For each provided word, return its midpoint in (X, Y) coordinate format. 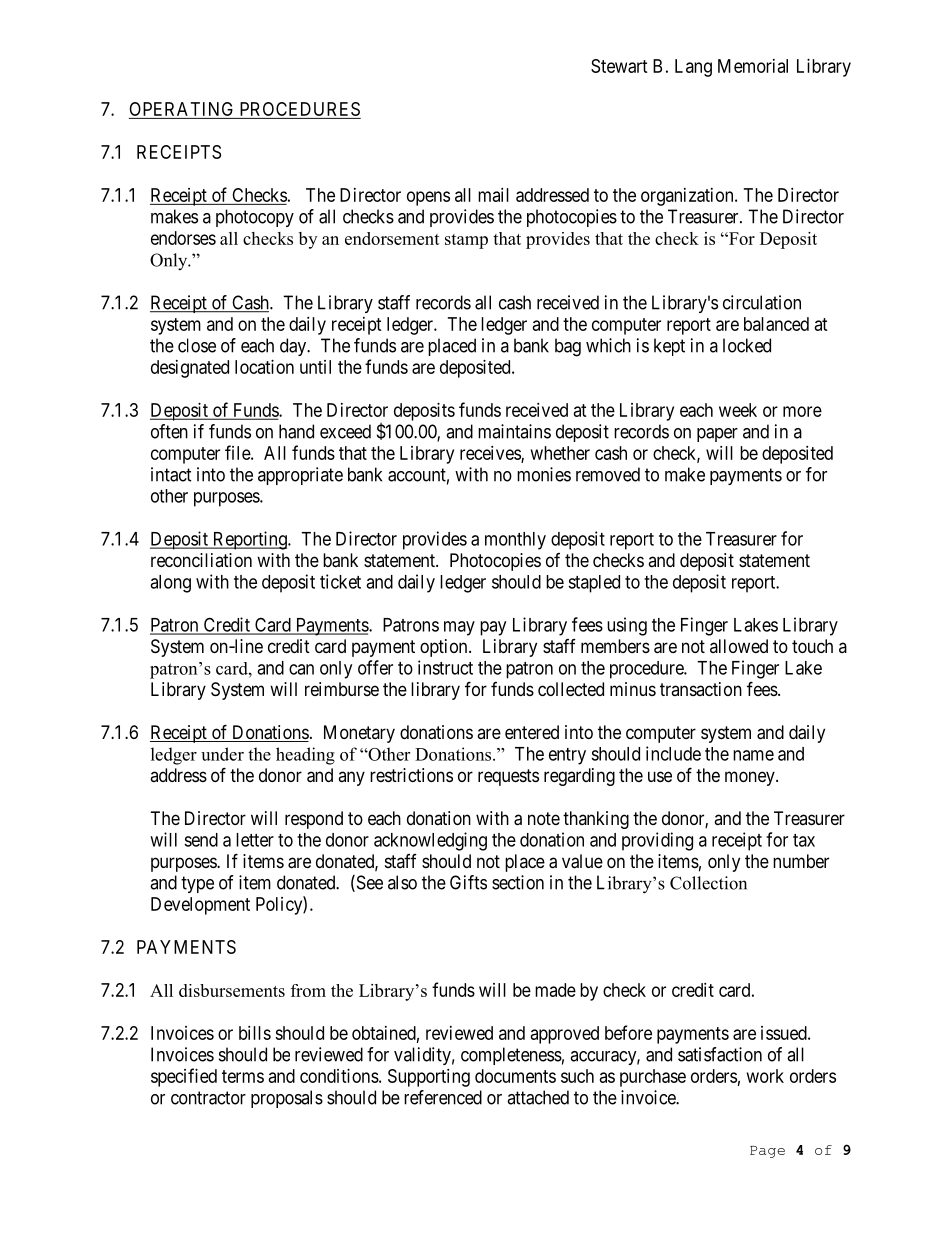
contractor (208, 1098)
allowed (739, 646)
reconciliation (201, 560)
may (459, 628)
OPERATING (183, 110)
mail (493, 195)
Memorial (753, 66)
